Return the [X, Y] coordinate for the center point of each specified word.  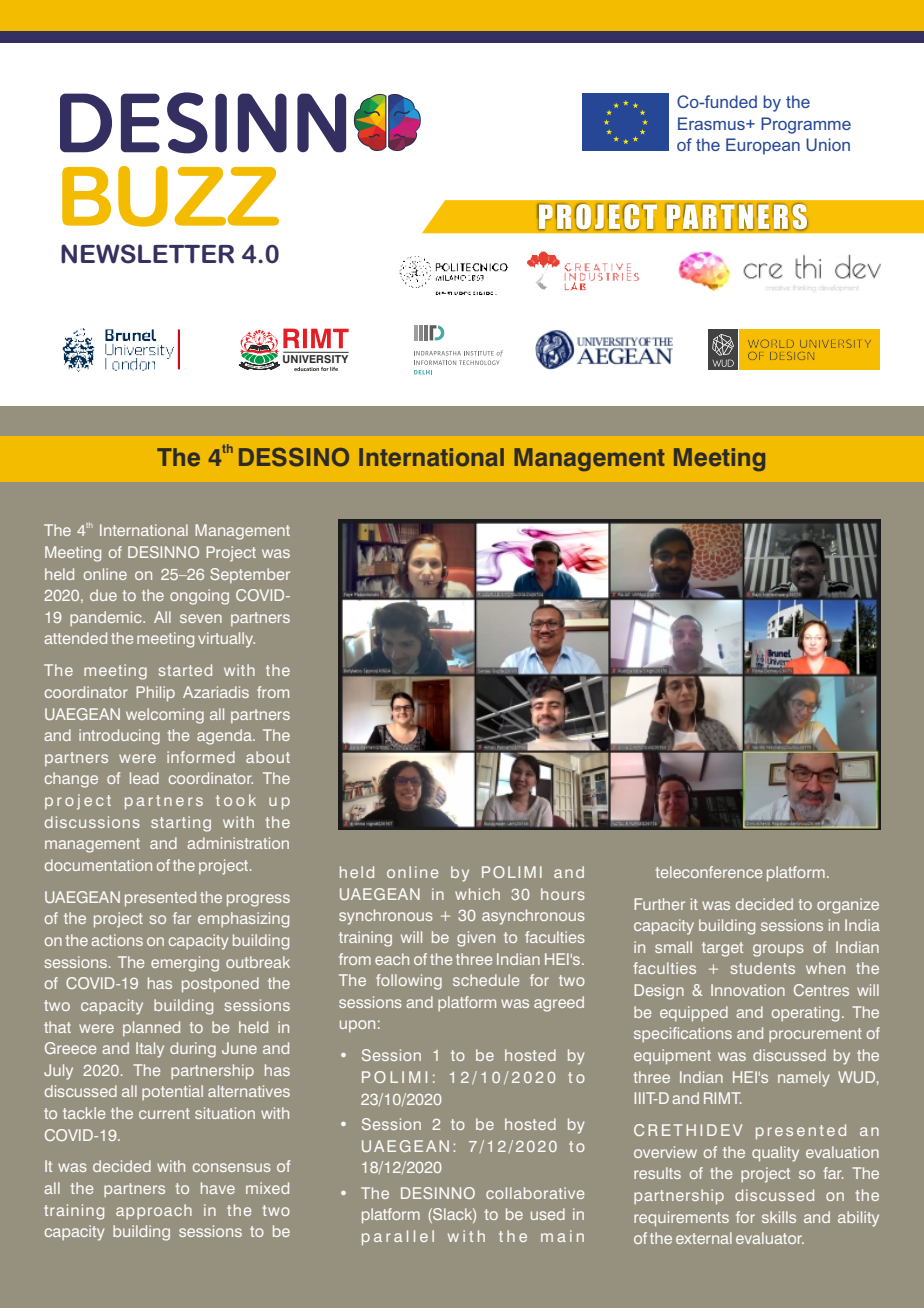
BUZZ [170, 196]
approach [154, 1211]
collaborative [535, 1193]
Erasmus [712, 123]
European [763, 146]
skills [779, 1217]
